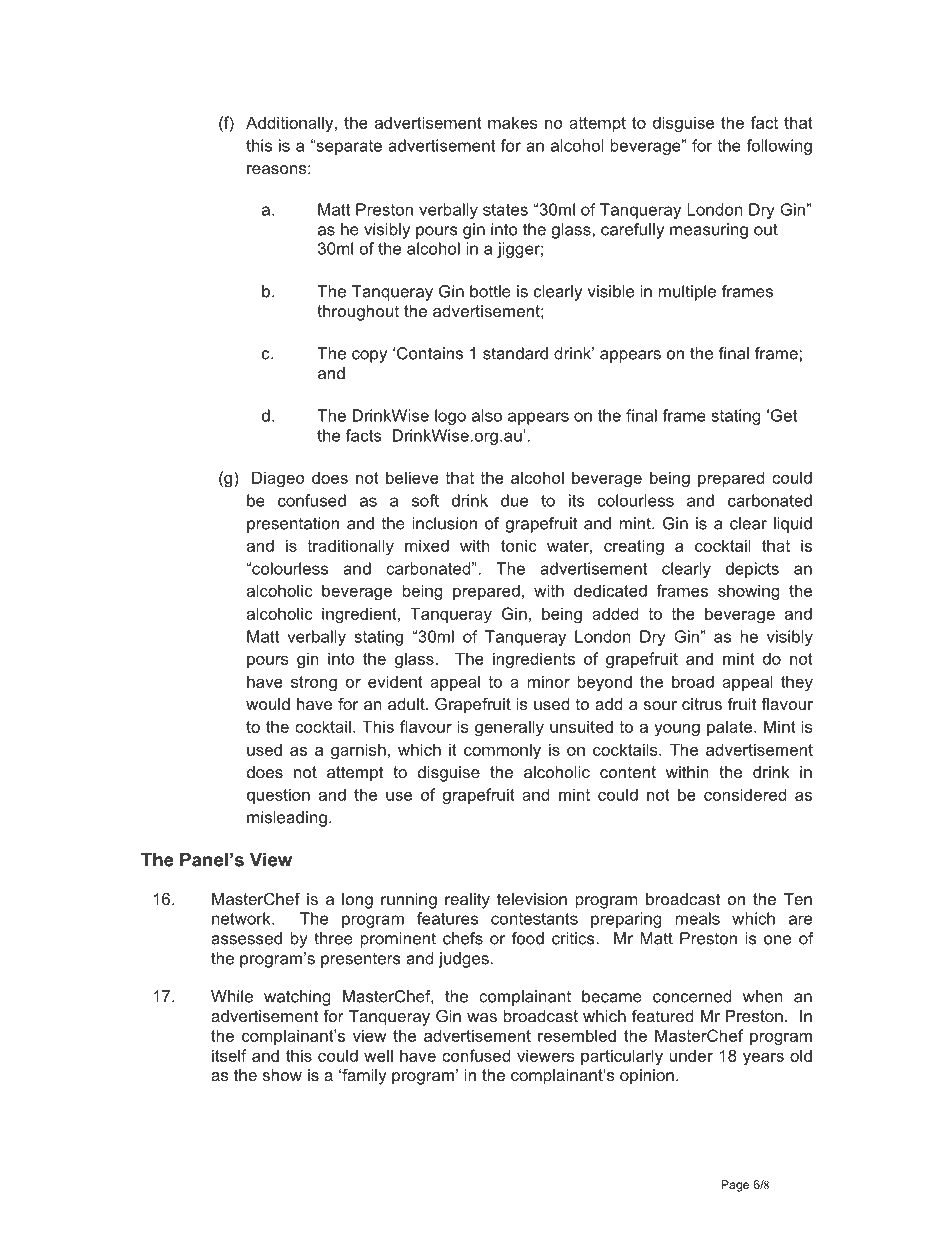 This image has width=952, height=1233. Describe the element at coordinates (779, 147) in the image. I see `following` at that location.
